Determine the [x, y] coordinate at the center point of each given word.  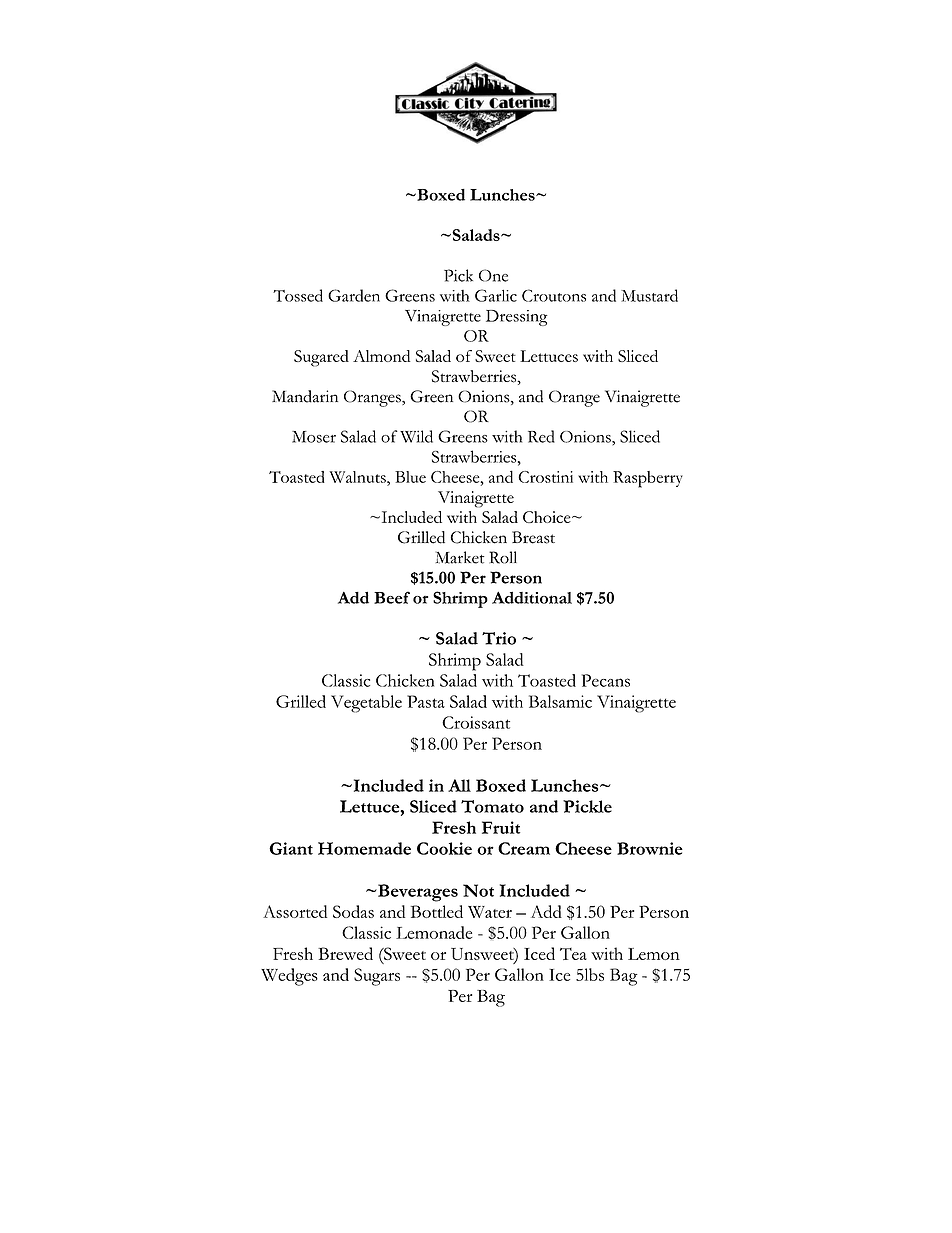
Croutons [554, 295]
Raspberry [648, 479]
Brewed [345, 953]
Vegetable [366, 704]
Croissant [476, 722]
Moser [314, 437]
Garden [354, 295]
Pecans [606, 680]
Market [460, 557]
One [493, 275]
